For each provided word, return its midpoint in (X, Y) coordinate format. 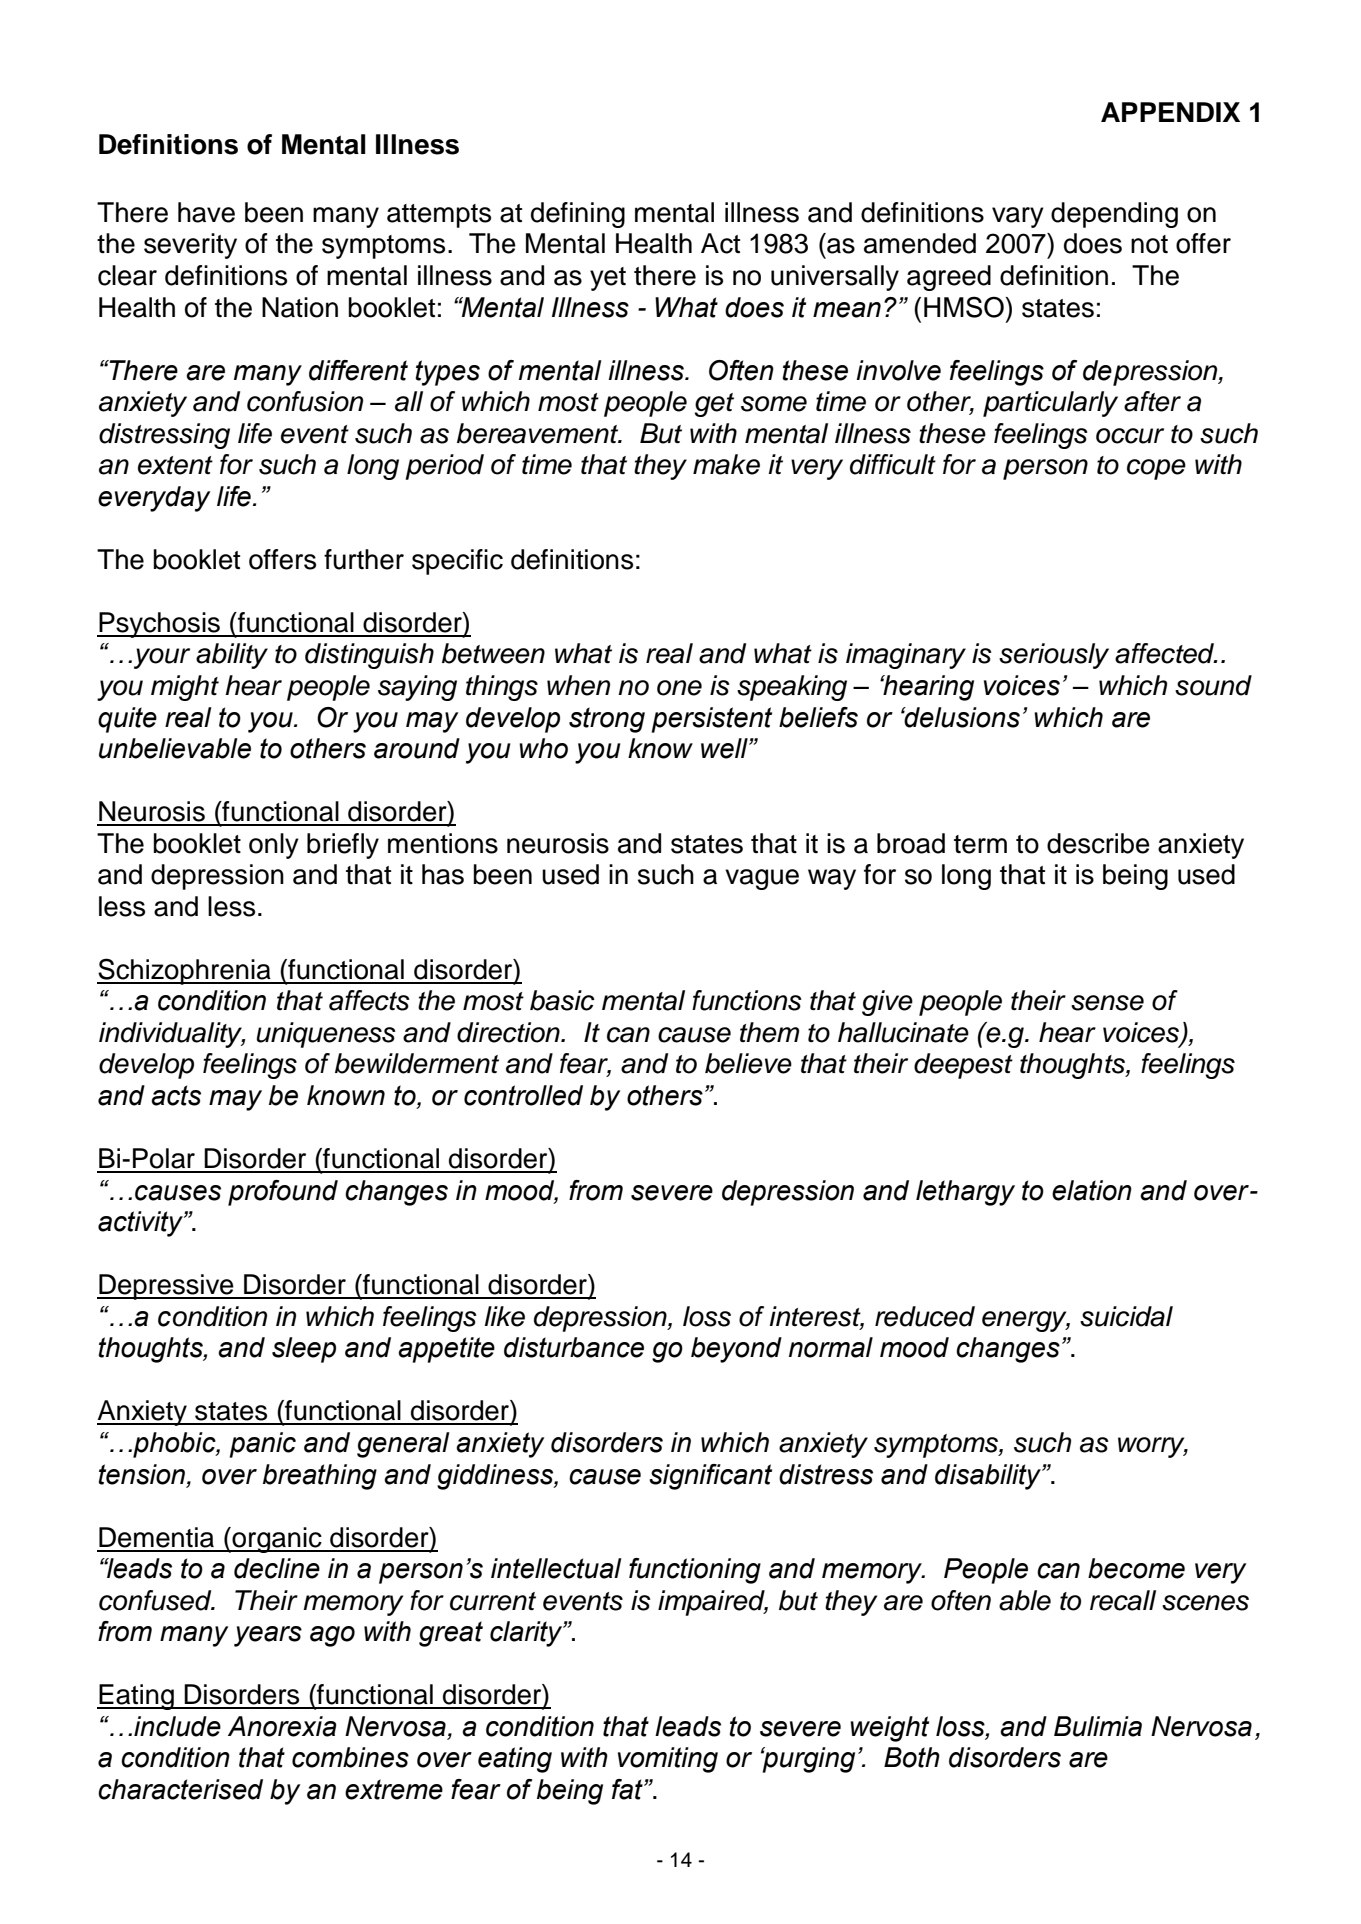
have (206, 212)
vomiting (668, 1760)
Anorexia (282, 1726)
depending (1114, 215)
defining (578, 215)
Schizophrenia (185, 971)
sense (1107, 1003)
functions (747, 1000)
